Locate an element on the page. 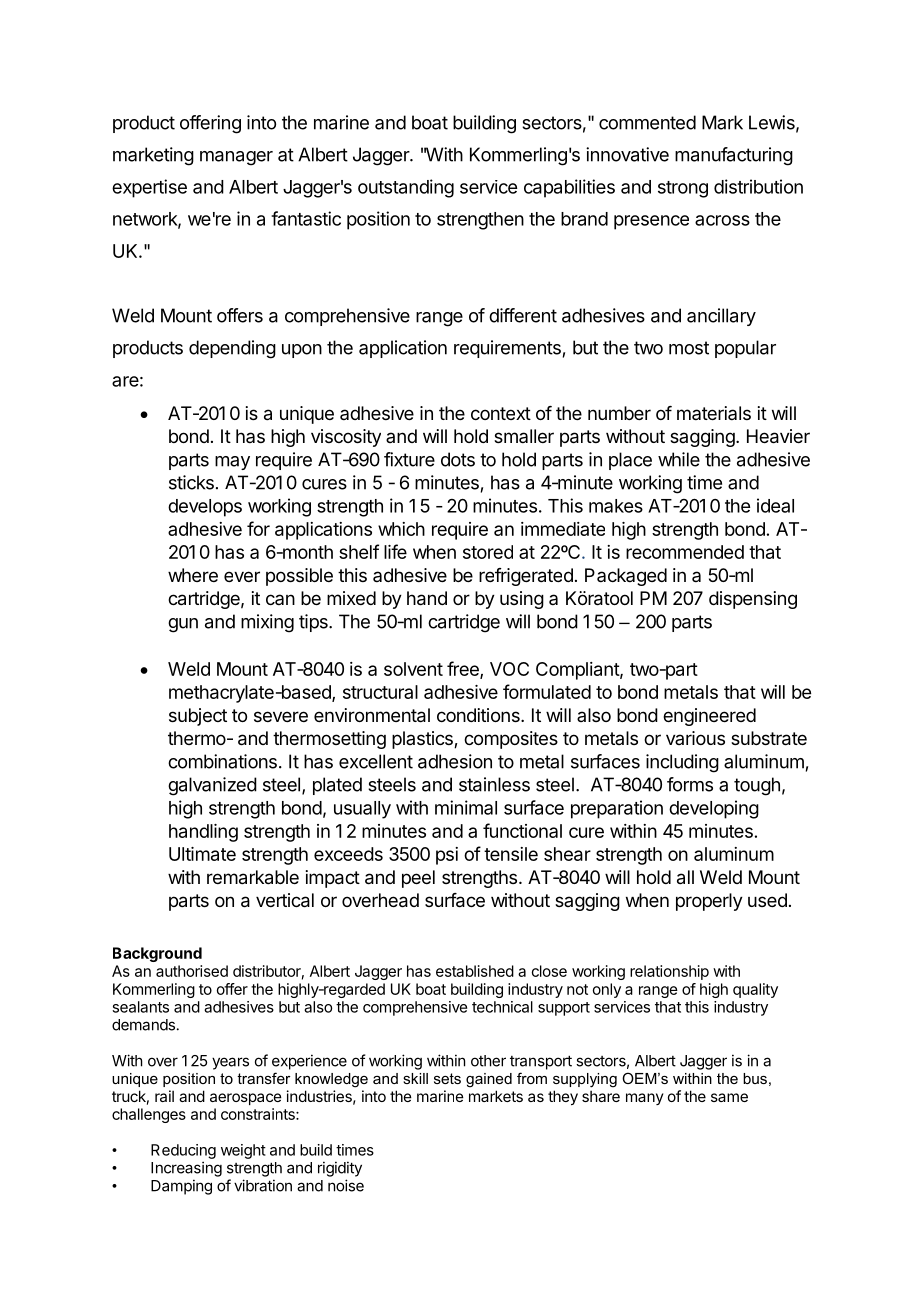  materials is located at coordinates (714, 413).
